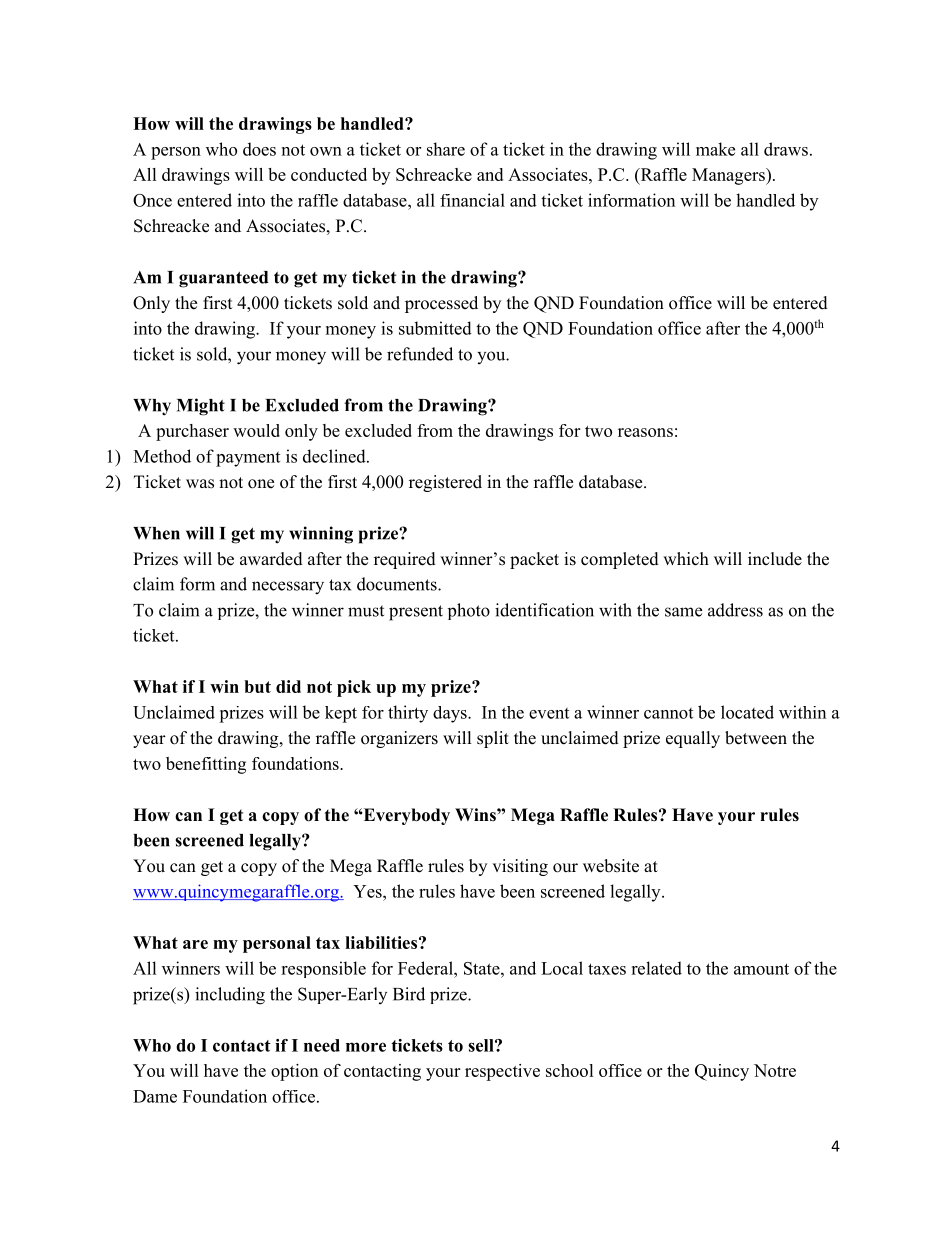 Image resolution: width=952 pixels, height=1233 pixels. Describe the element at coordinates (729, 176) in the document. I see `Managers` at that location.
